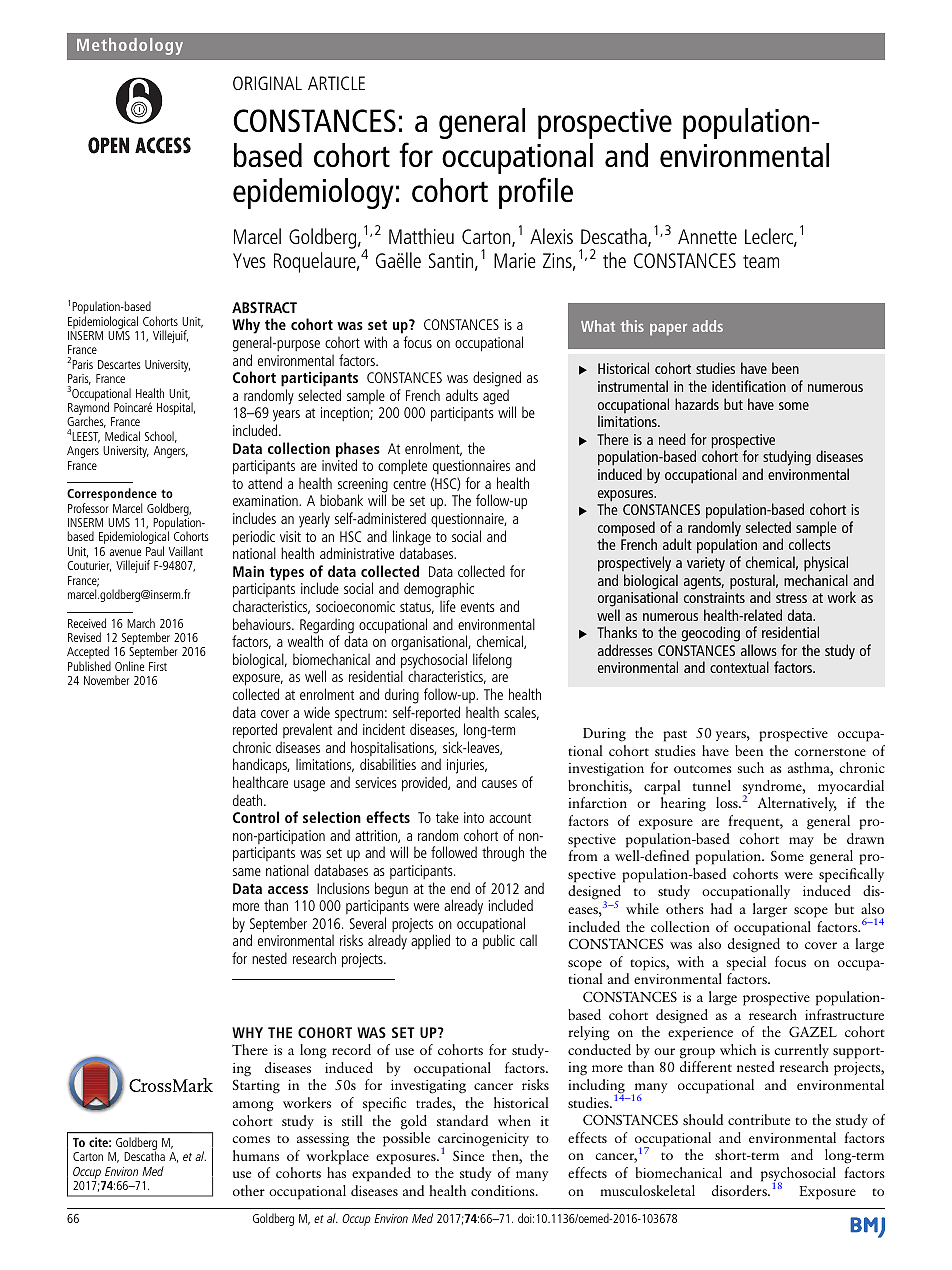 The height and width of the document is (1270, 952). I want to click on Annette, so click(707, 236).
